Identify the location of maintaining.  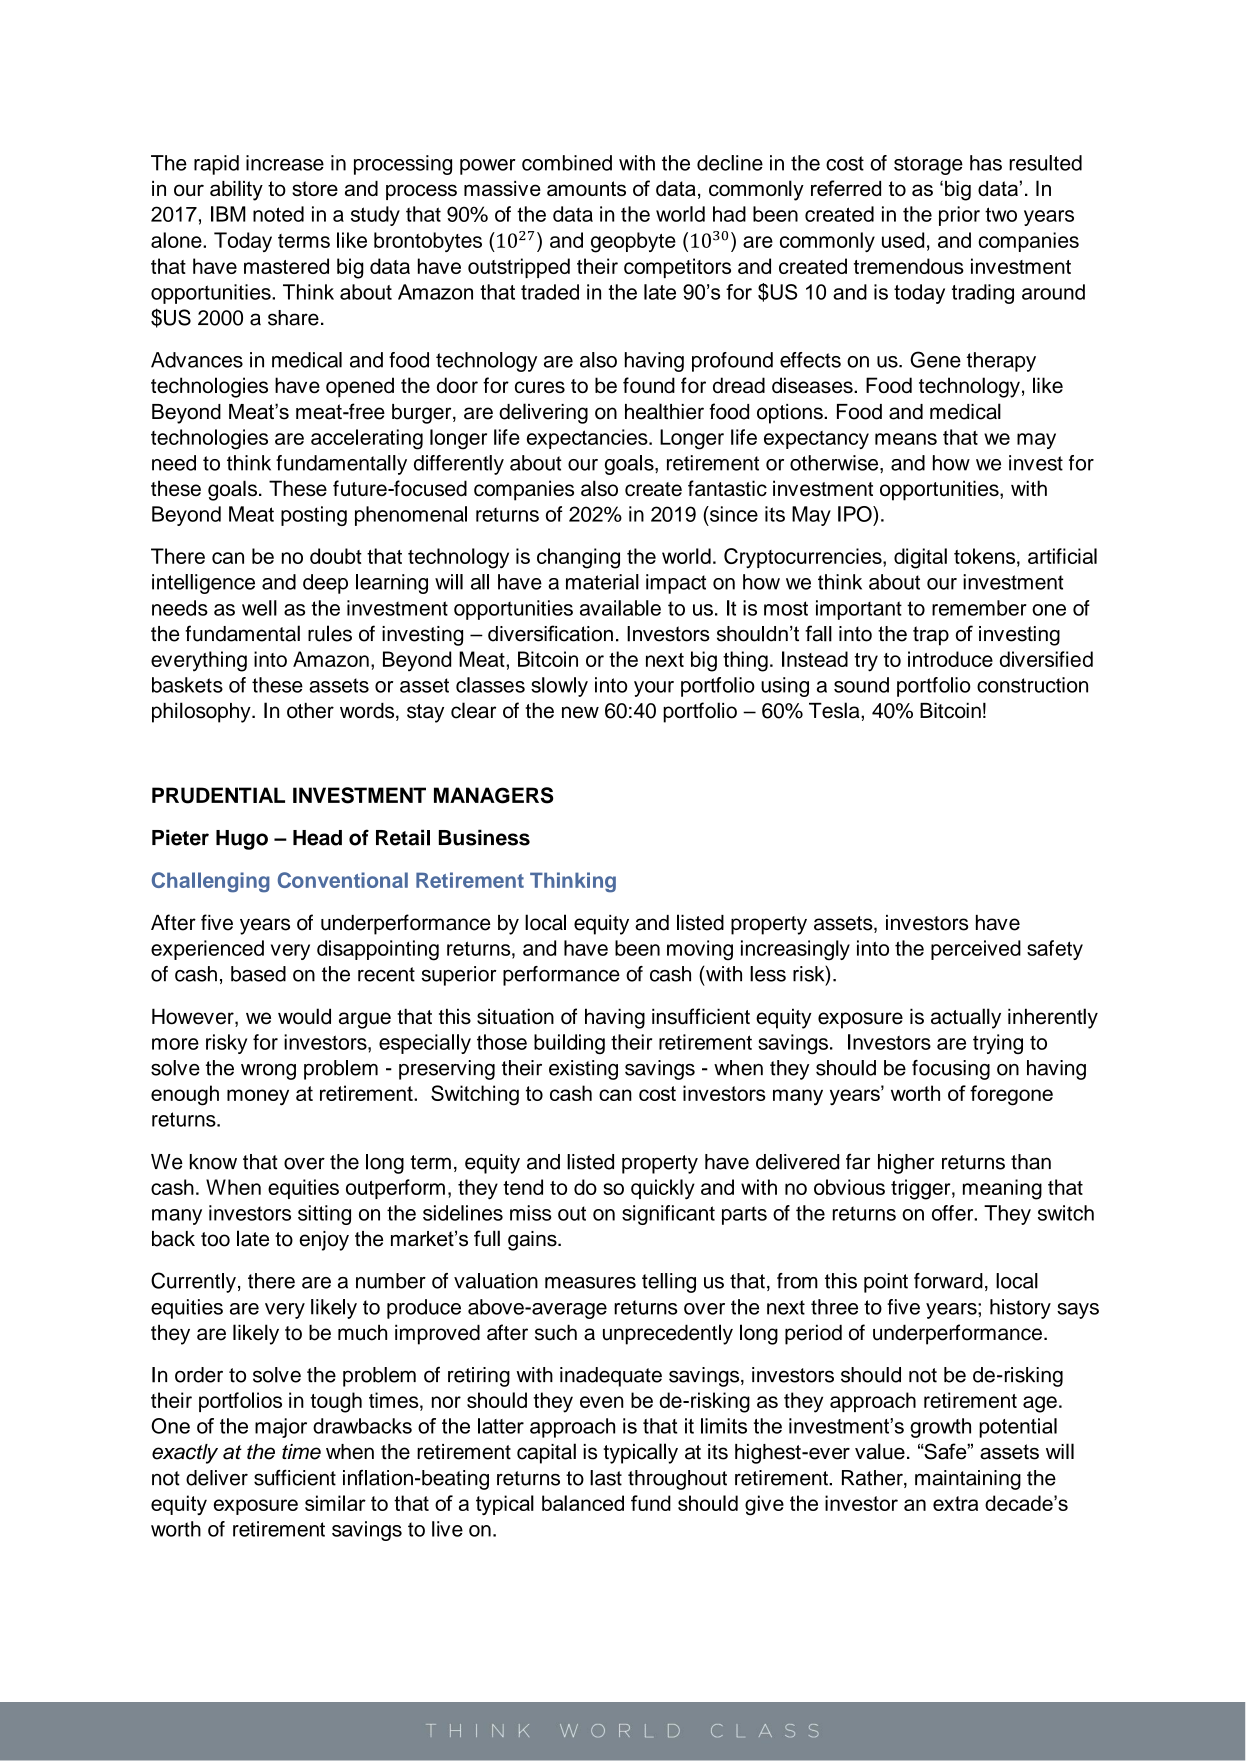
(968, 1480).
